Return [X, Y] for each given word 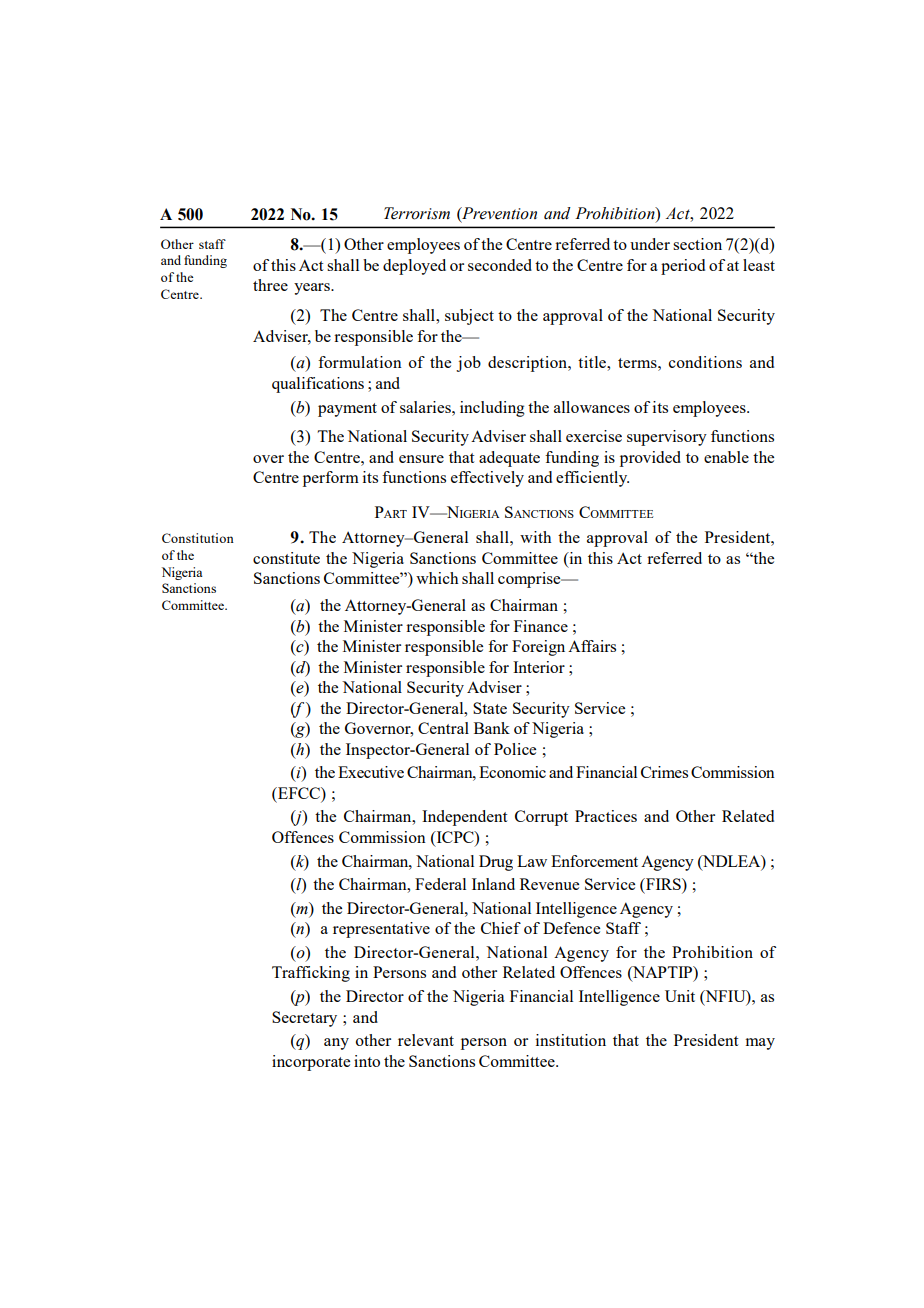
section [697, 244]
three [270, 285]
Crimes [664, 772]
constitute [286, 558]
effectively [487, 479]
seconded [500, 265]
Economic [512, 772]
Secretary [304, 1019]
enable [726, 457]
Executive [371, 772]
